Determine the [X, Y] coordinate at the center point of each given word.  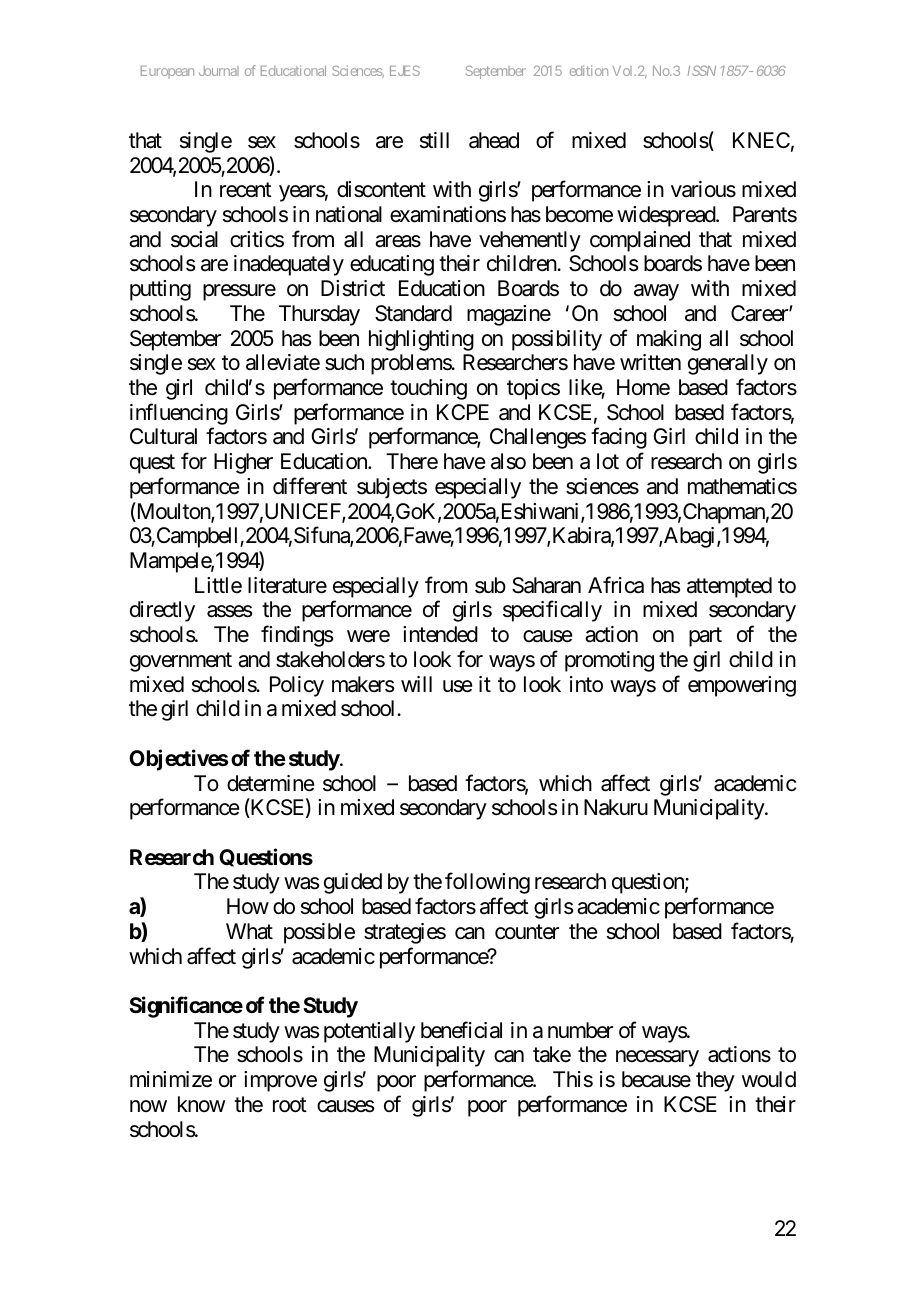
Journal [219, 71]
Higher [243, 463]
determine [271, 783]
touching [428, 389]
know [201, 1104]
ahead [494, 140]
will [416, 684]
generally [728, 364]
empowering [742, 686]
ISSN [702, 70]
